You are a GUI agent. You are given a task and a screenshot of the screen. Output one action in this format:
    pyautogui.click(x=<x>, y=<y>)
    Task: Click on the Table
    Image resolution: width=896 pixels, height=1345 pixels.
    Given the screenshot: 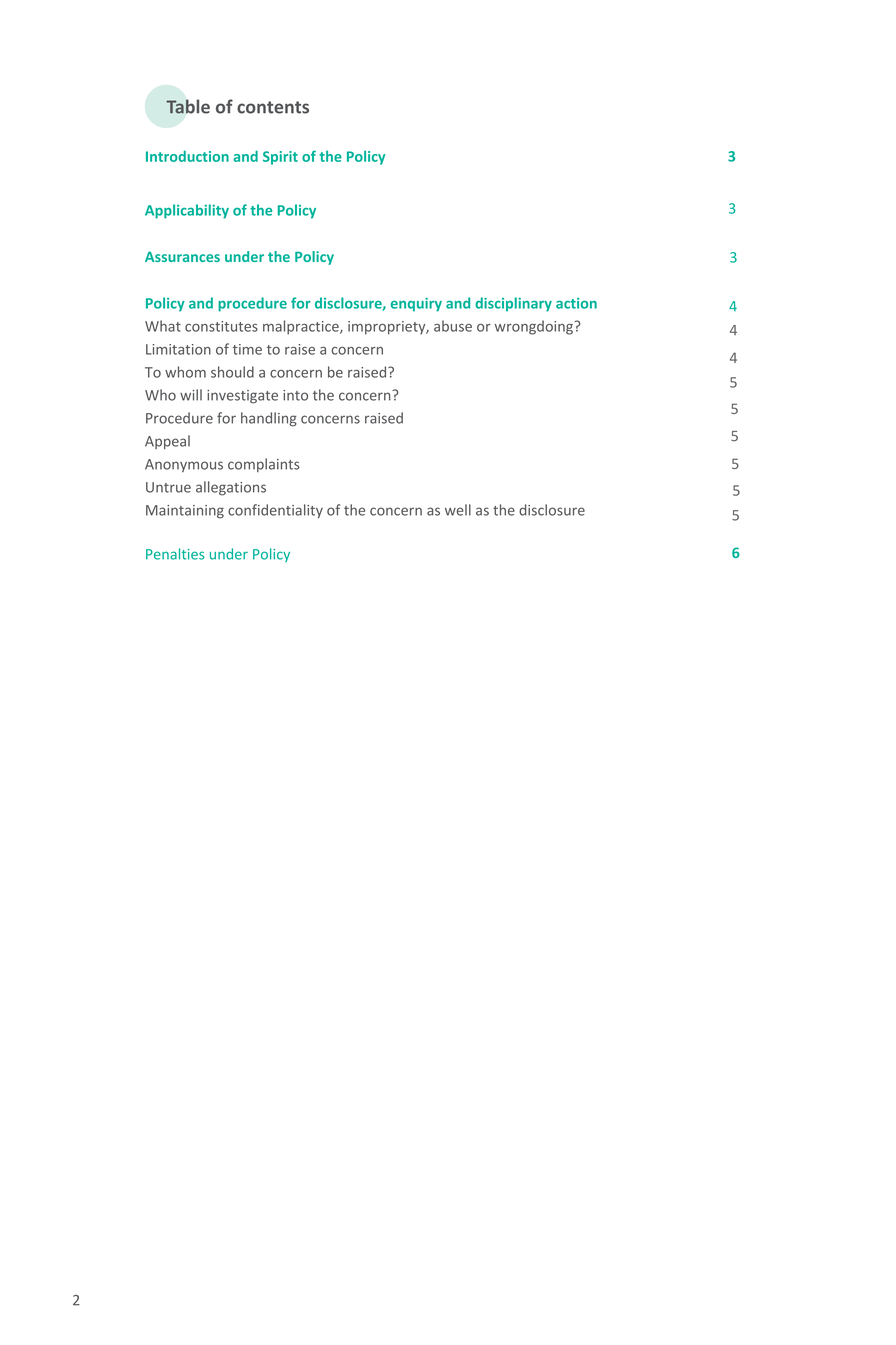 What is the action you would take?
    pyautogui.click(x=188, y=106)
